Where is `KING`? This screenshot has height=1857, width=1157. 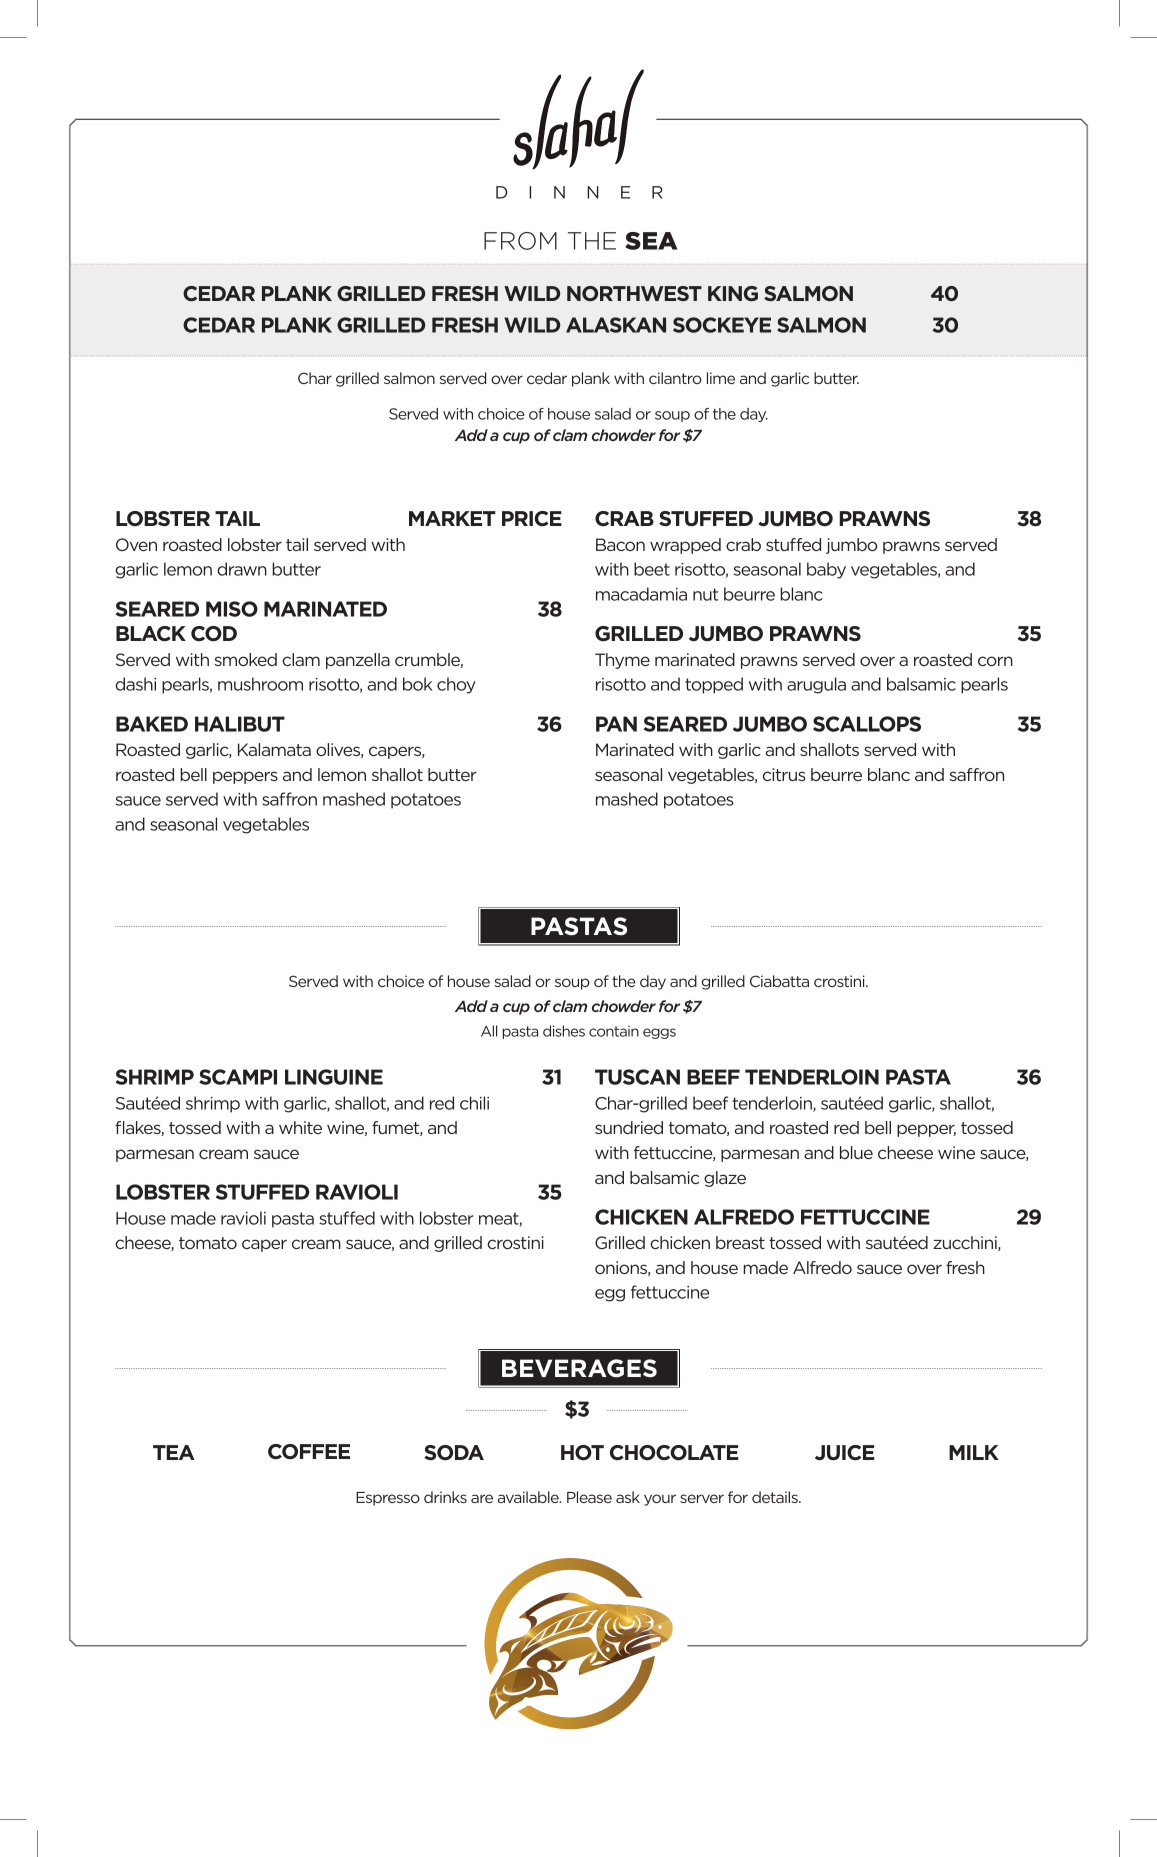 KING is located at coordinates (733, 293).
